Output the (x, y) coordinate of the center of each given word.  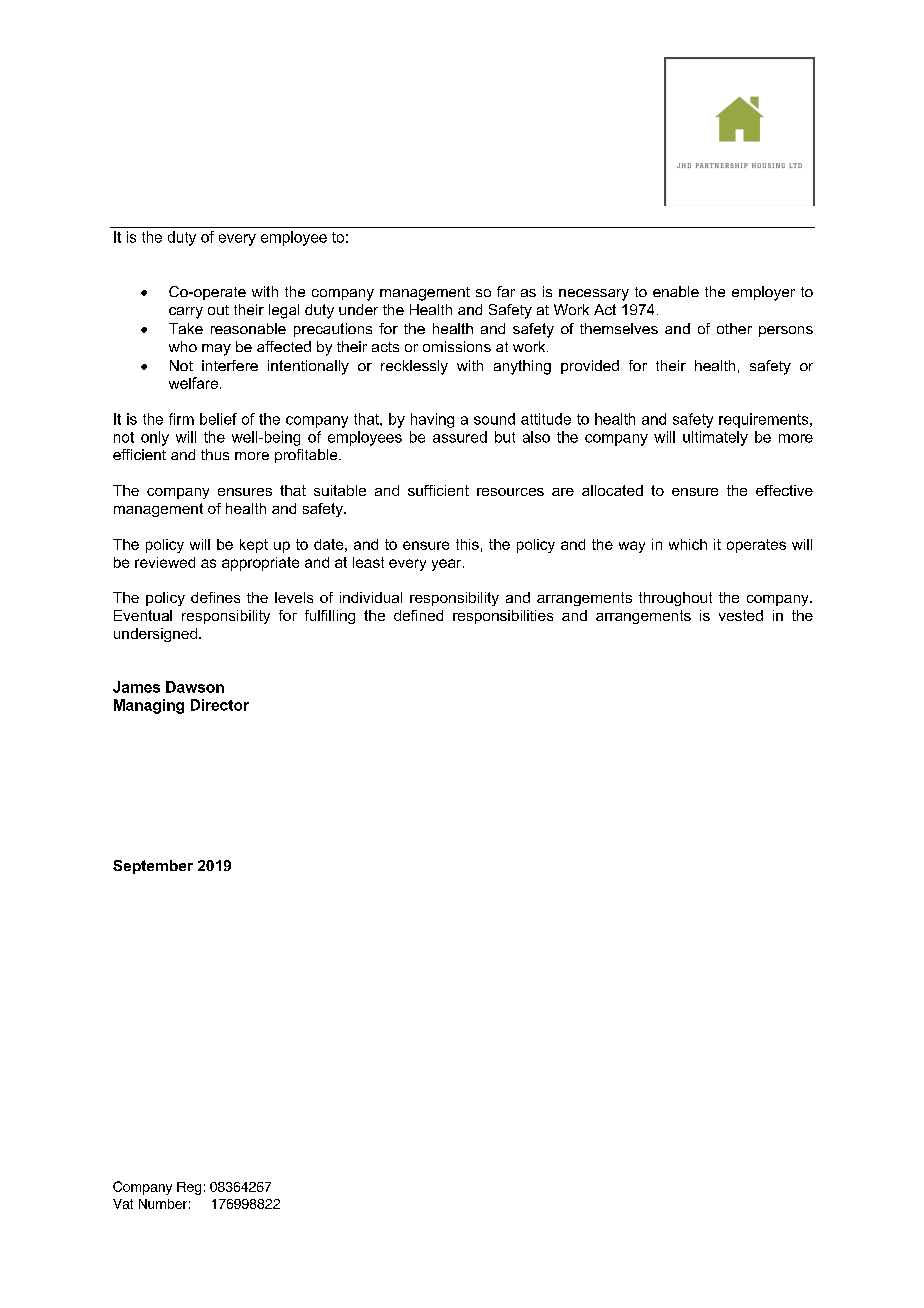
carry (186, 313)
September (153, 867)
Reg (189, 1188)
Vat (123, 1204)
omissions (457, 346)
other (734, 328)
